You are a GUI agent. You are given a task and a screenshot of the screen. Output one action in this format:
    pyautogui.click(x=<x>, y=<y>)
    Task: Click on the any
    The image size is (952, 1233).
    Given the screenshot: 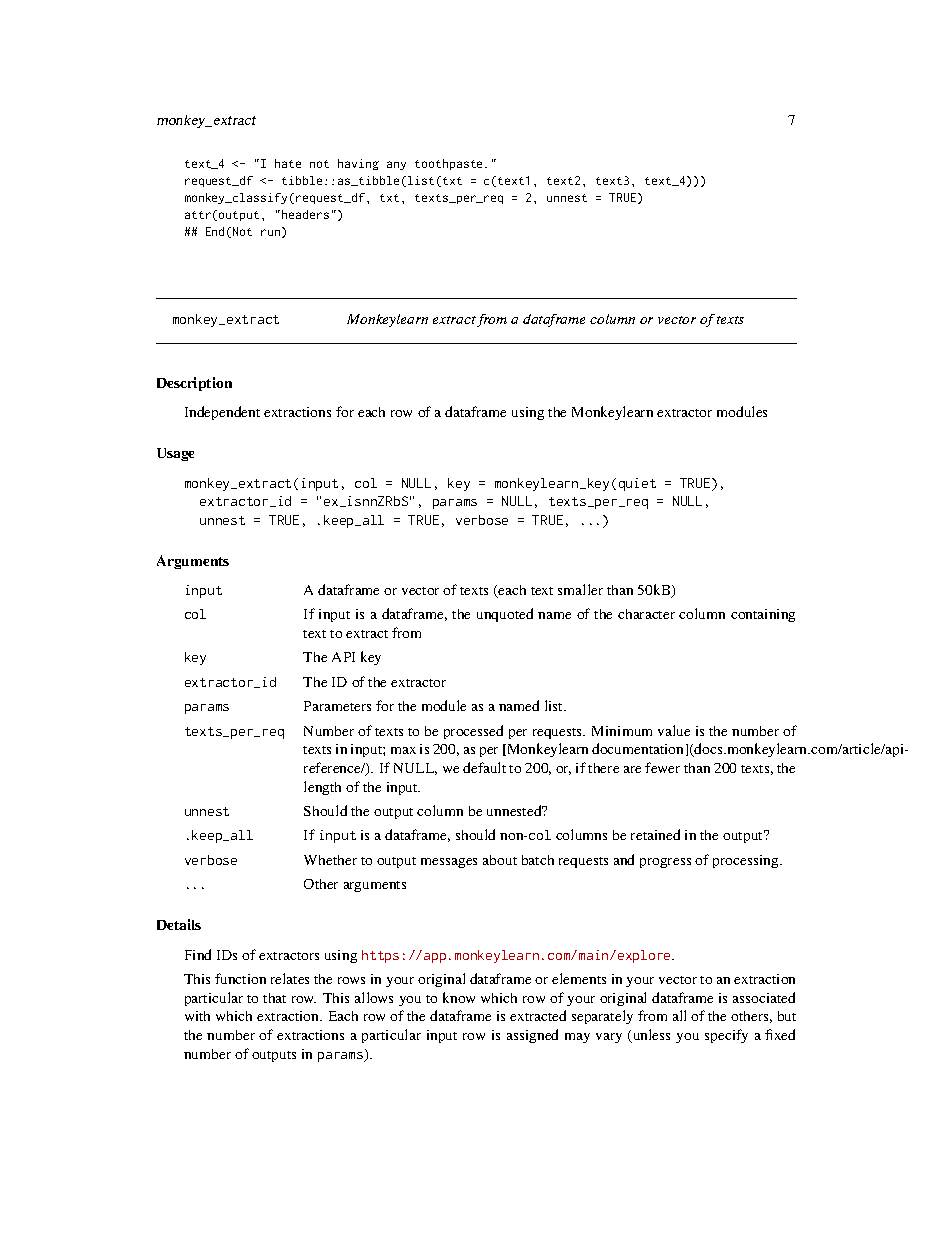 What is the action you would take?
    pyautogui.click(x=396, y=165)
